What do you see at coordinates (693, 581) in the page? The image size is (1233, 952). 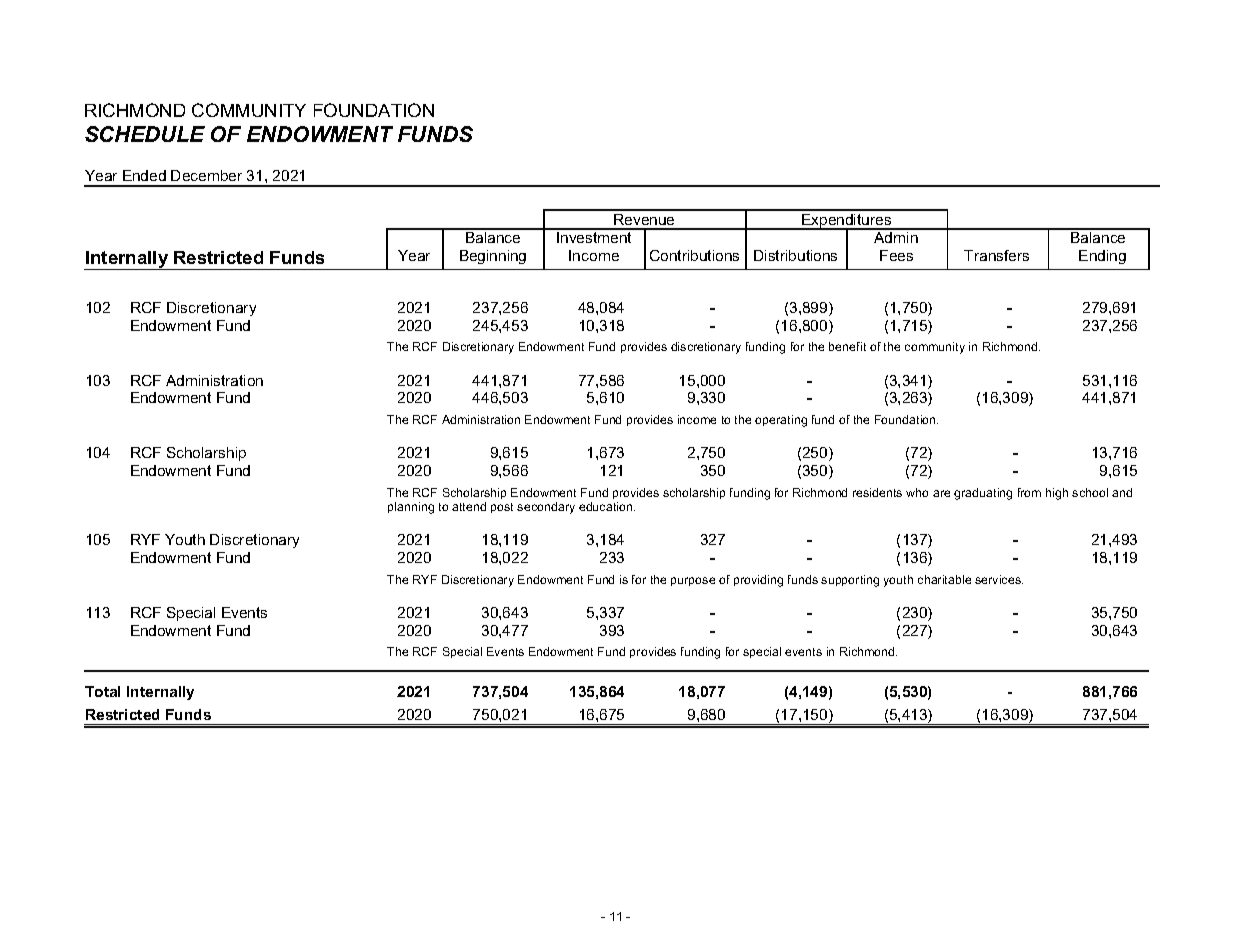 I see `purpose` at bounding box center [693, 581].
